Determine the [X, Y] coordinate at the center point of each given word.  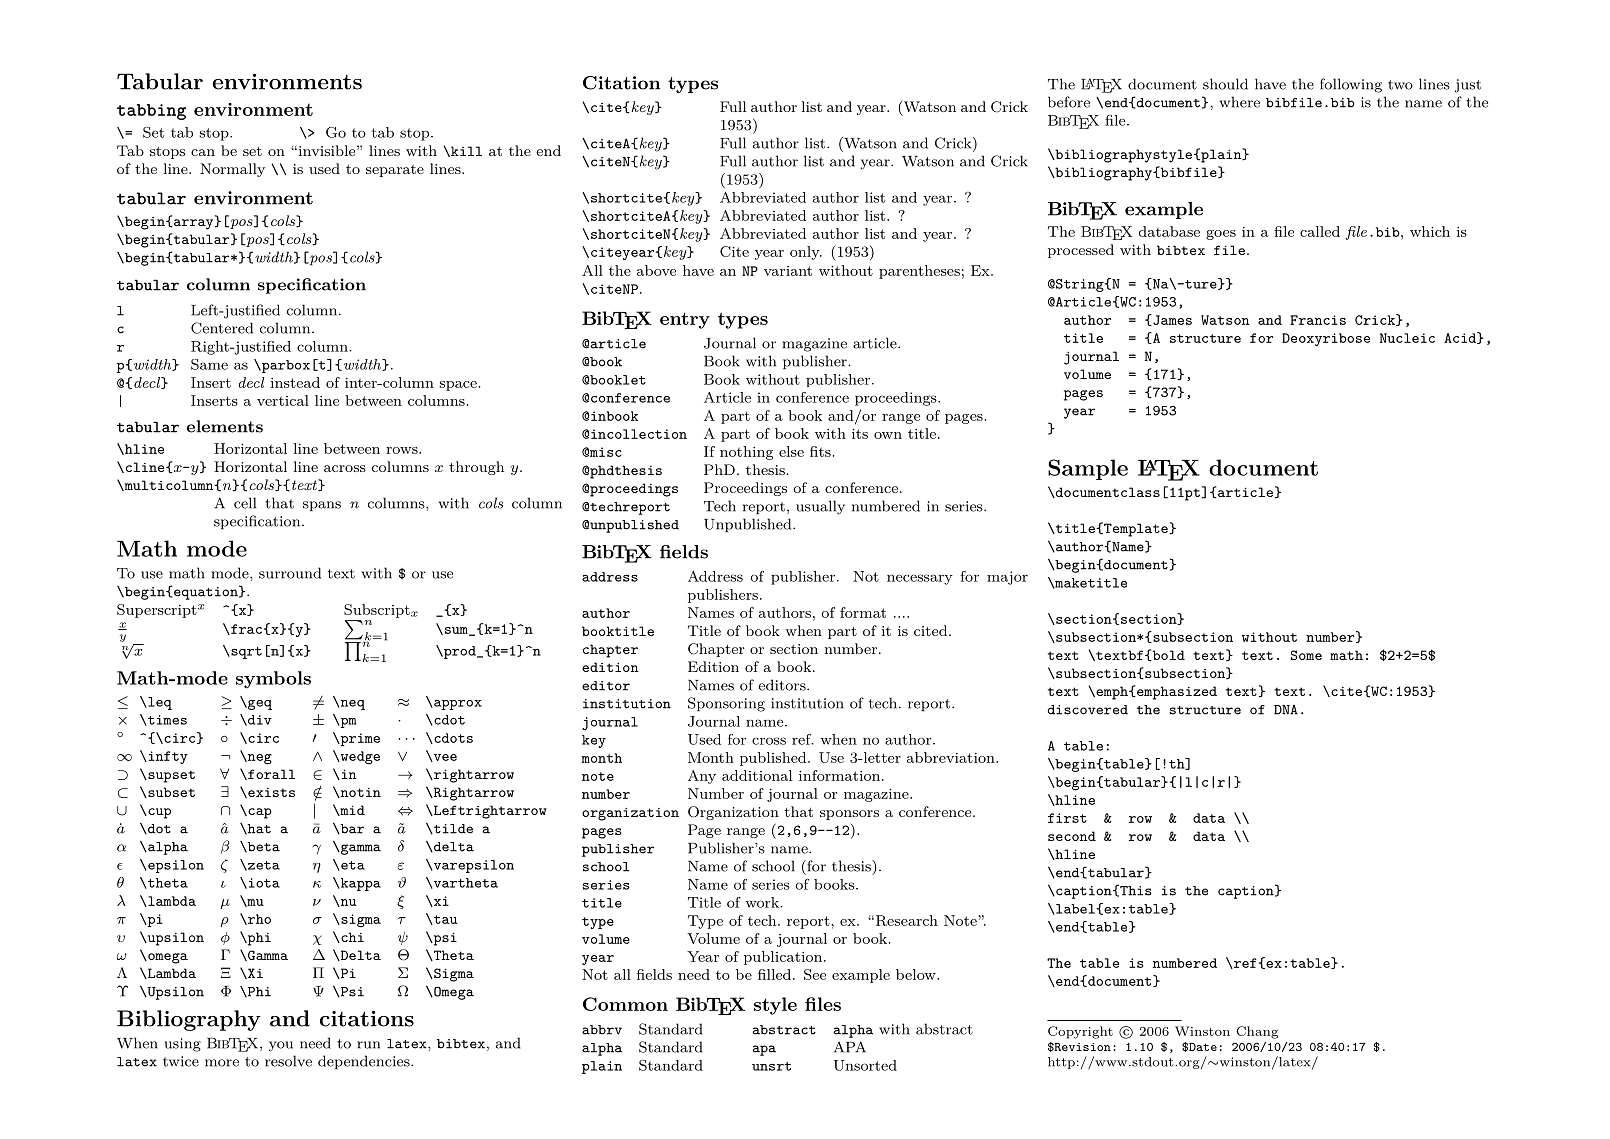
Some [1306, 655]
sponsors [849, 815]
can [203, 152]
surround [290, 573]
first [1067, 818]
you [281, 1046]
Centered [222, 328]
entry [685, 320]
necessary [920, 579]
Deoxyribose [1326, 339]
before [1069, 102]
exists [270, 793]
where [1239, 102]
